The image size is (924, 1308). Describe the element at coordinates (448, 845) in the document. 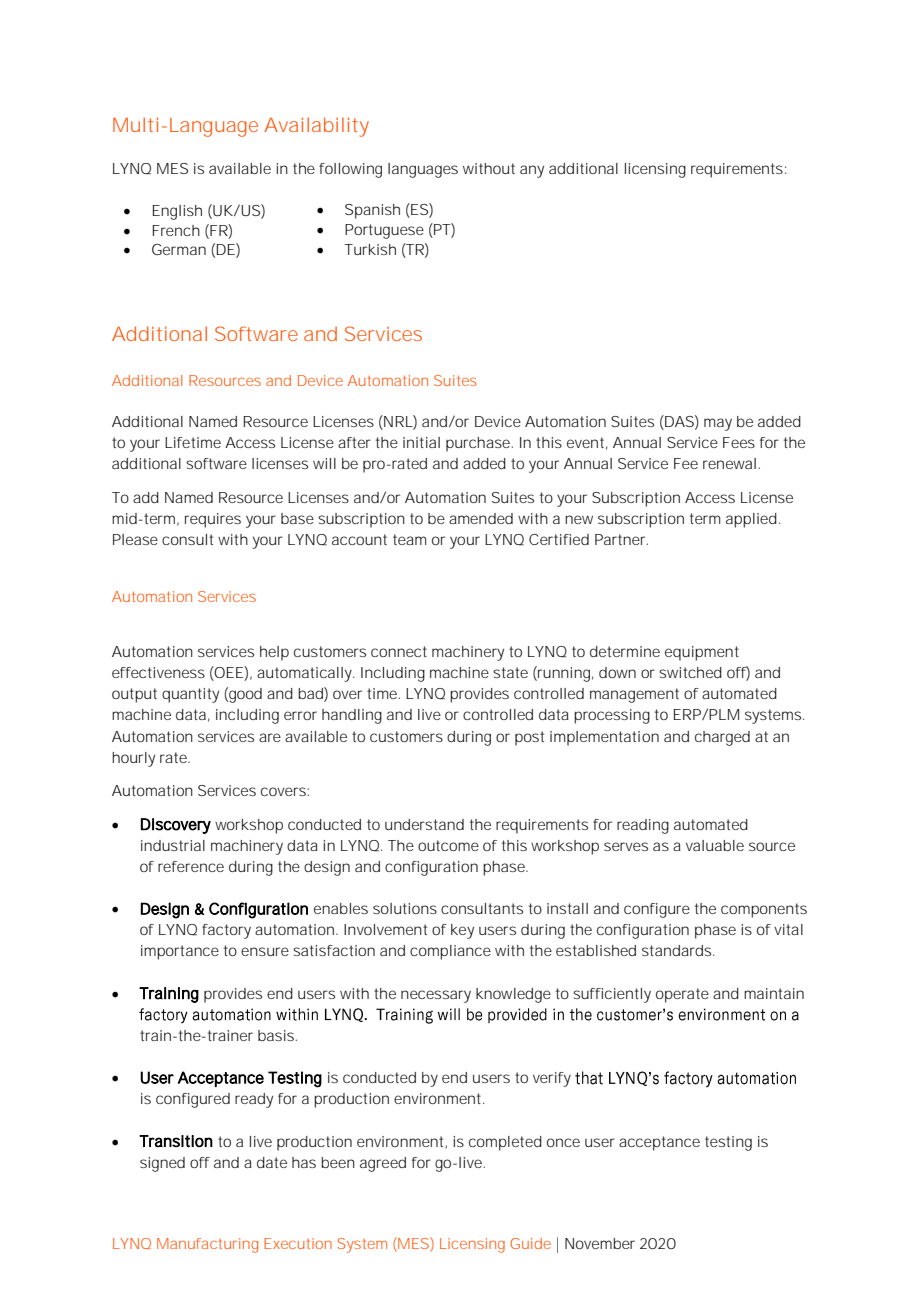

I see `outcome` at that location.
